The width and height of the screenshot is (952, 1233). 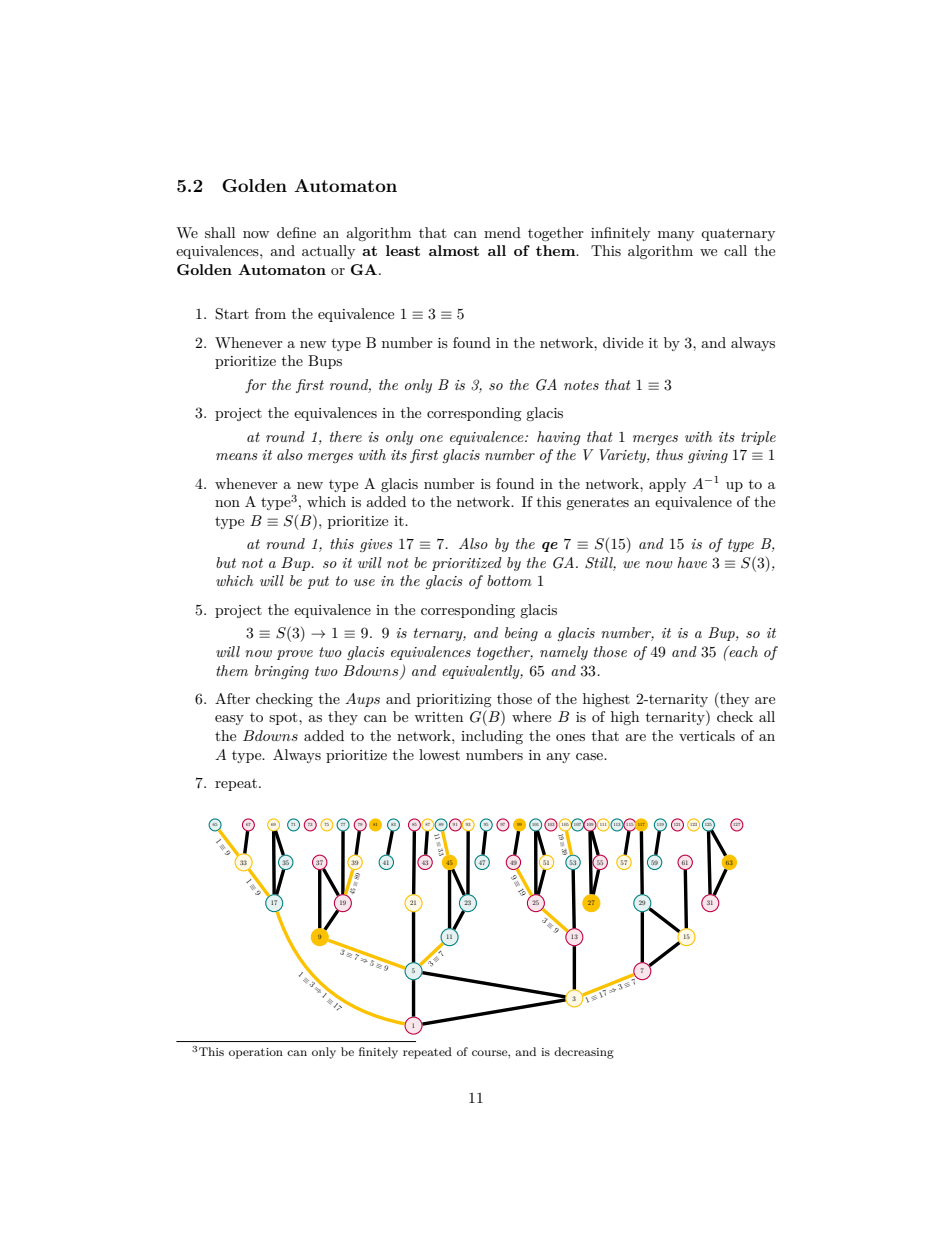 What do you see at coordinates (296, 232) in the screenshot?
I see `define` at bounding box center [296, 232].
